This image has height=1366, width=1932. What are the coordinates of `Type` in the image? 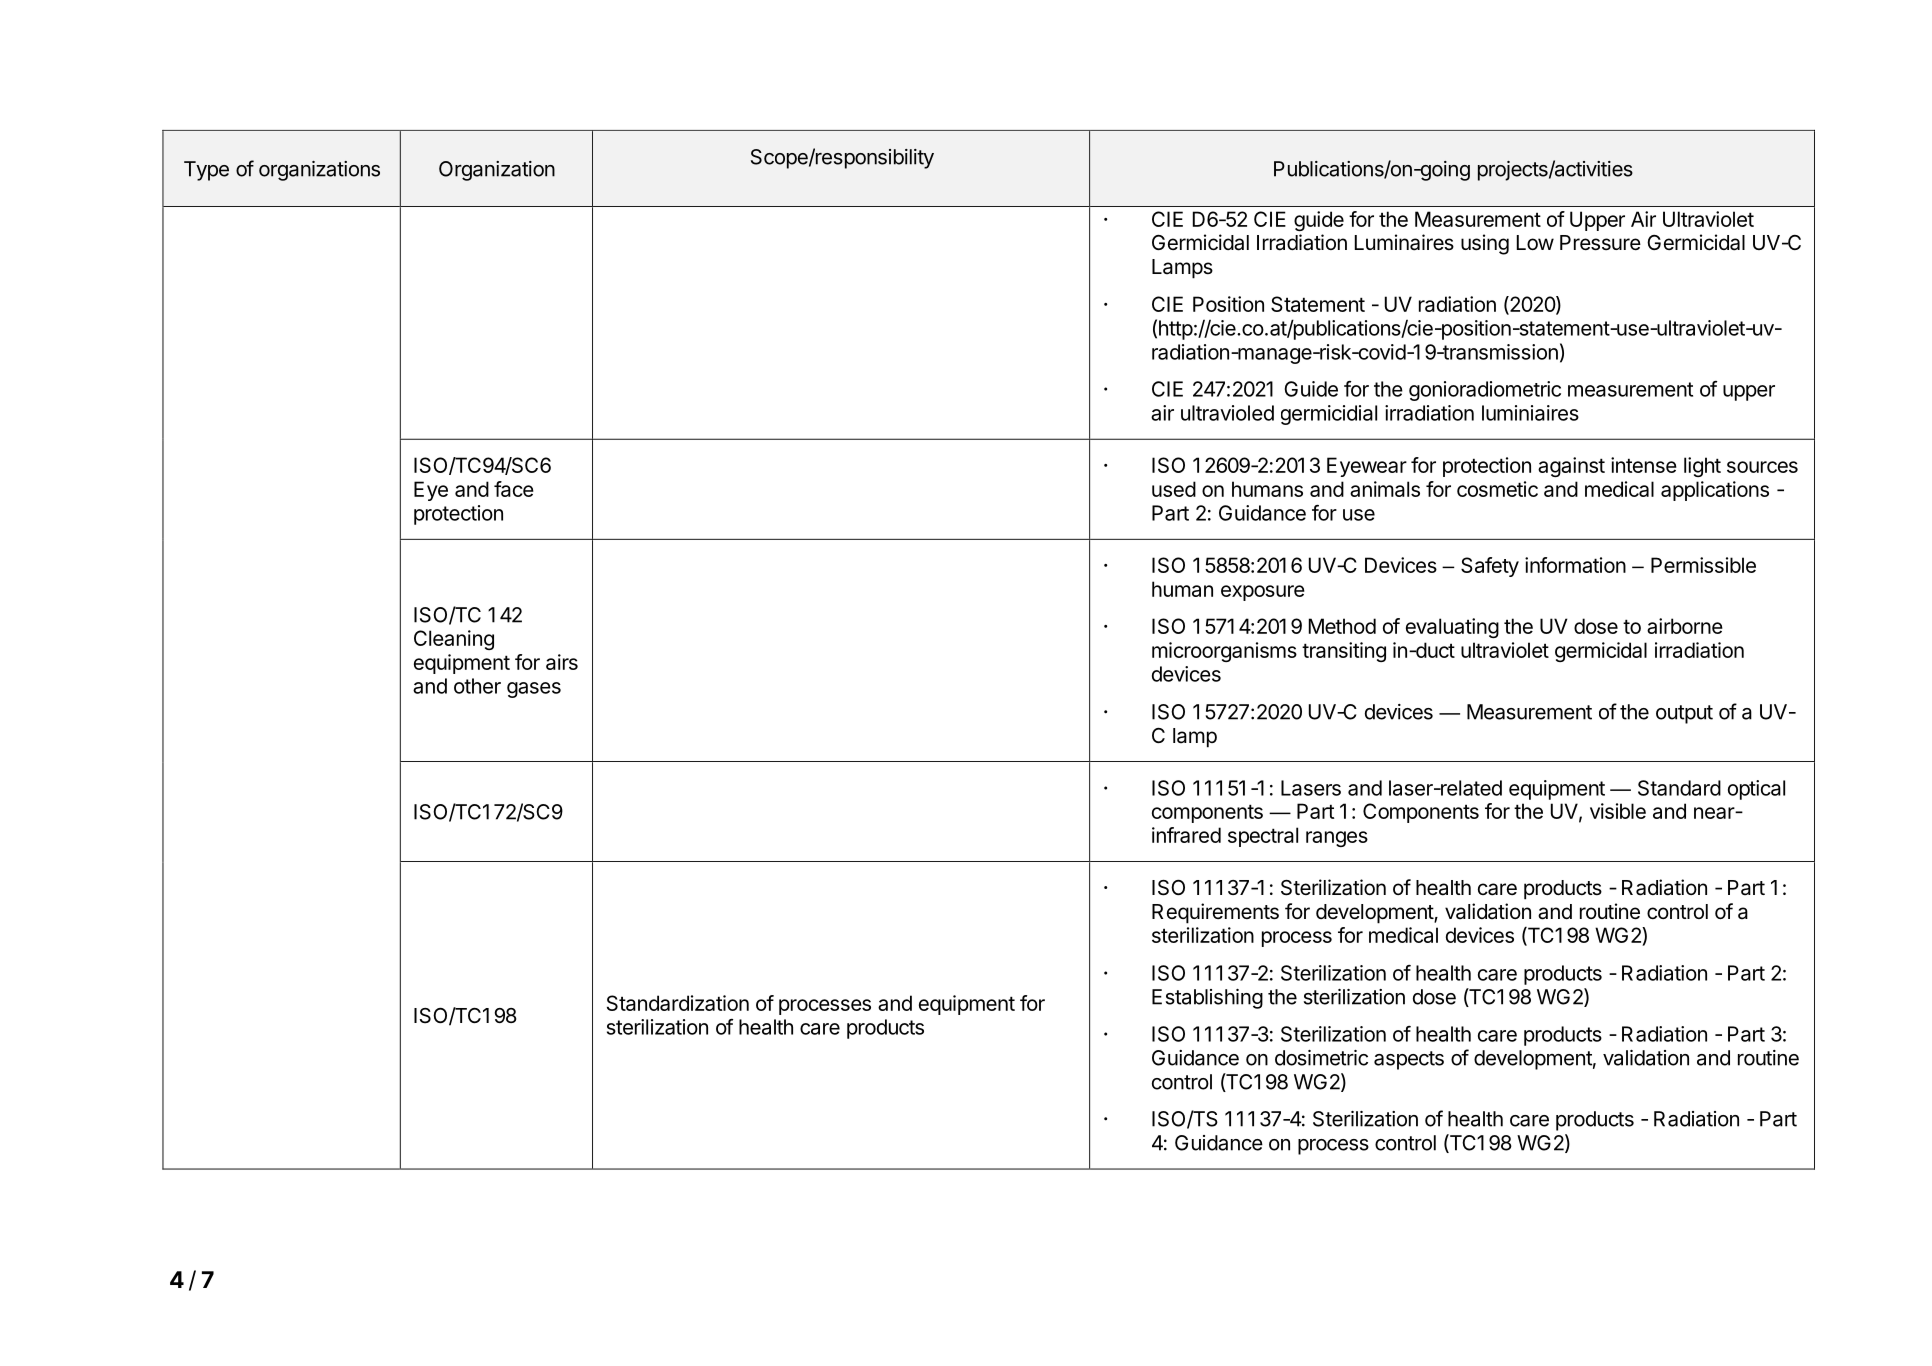 It's located at (206, 171).
